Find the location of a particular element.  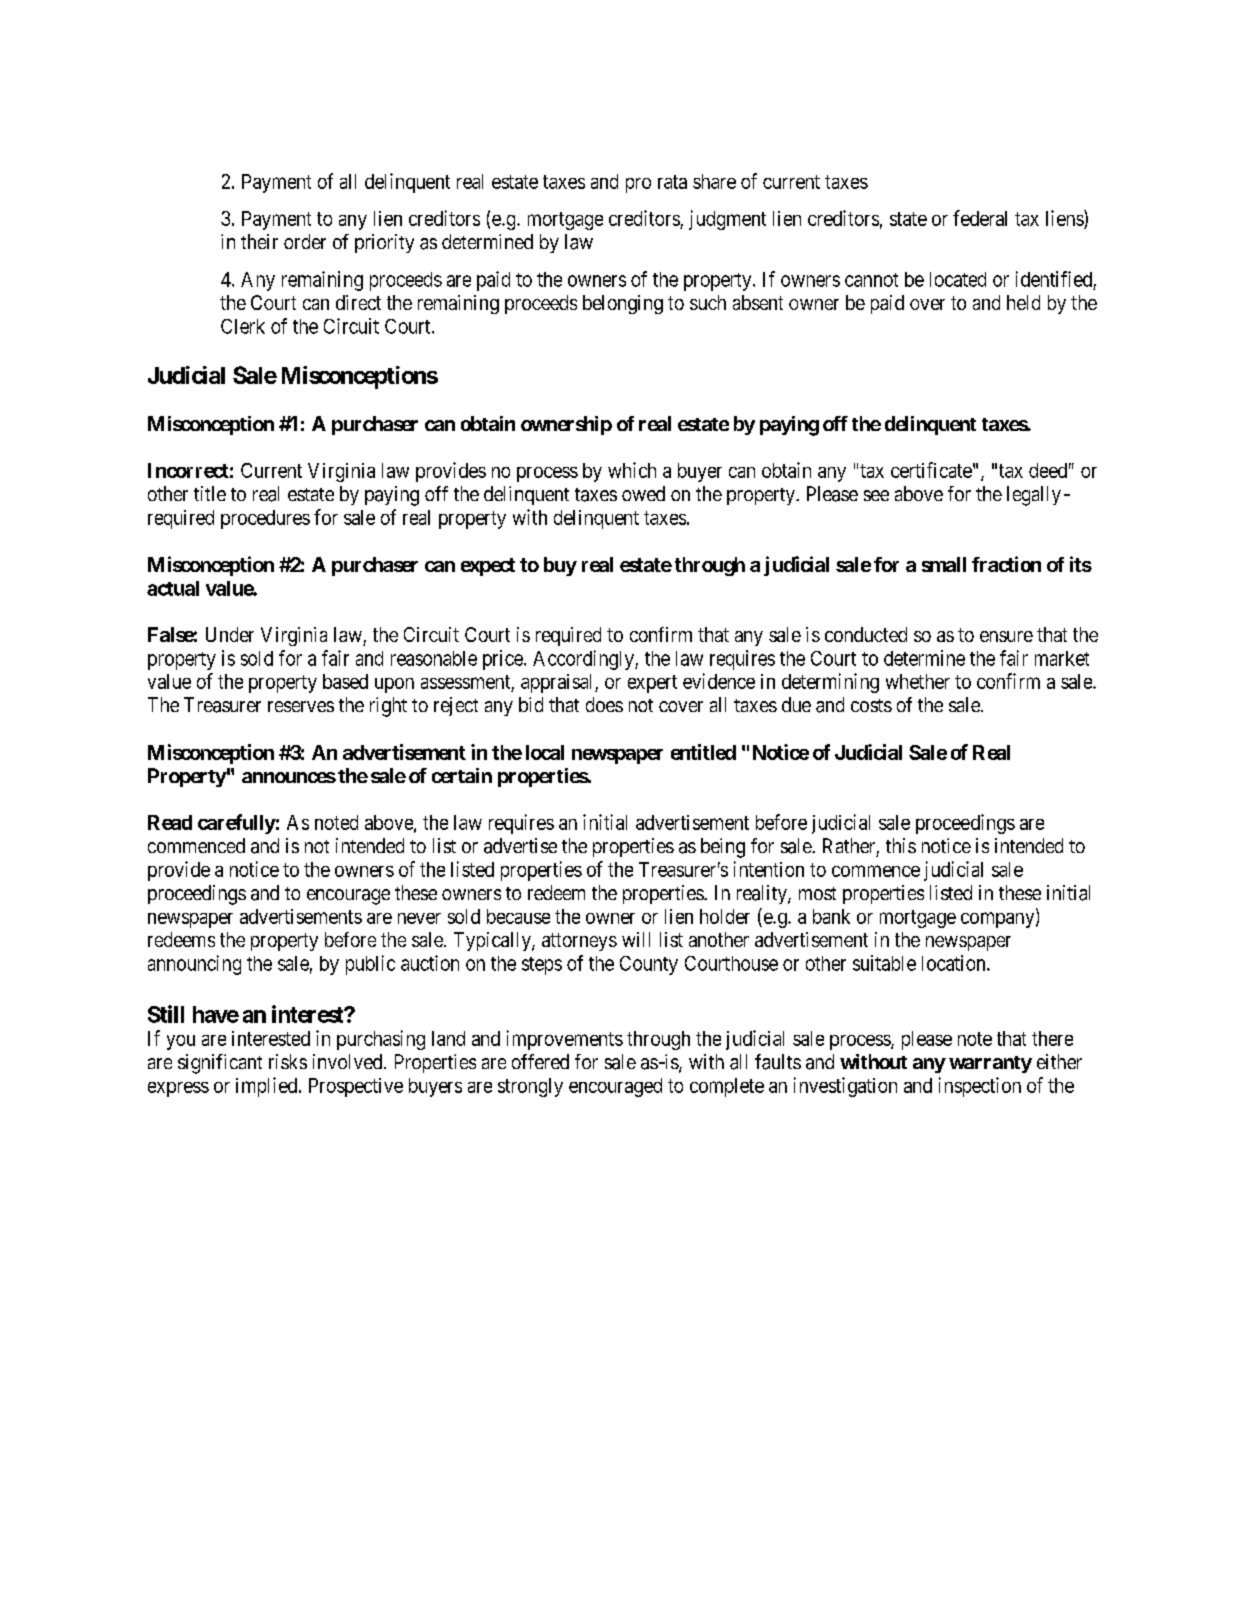

owed is located at coordinates (643, 493).
